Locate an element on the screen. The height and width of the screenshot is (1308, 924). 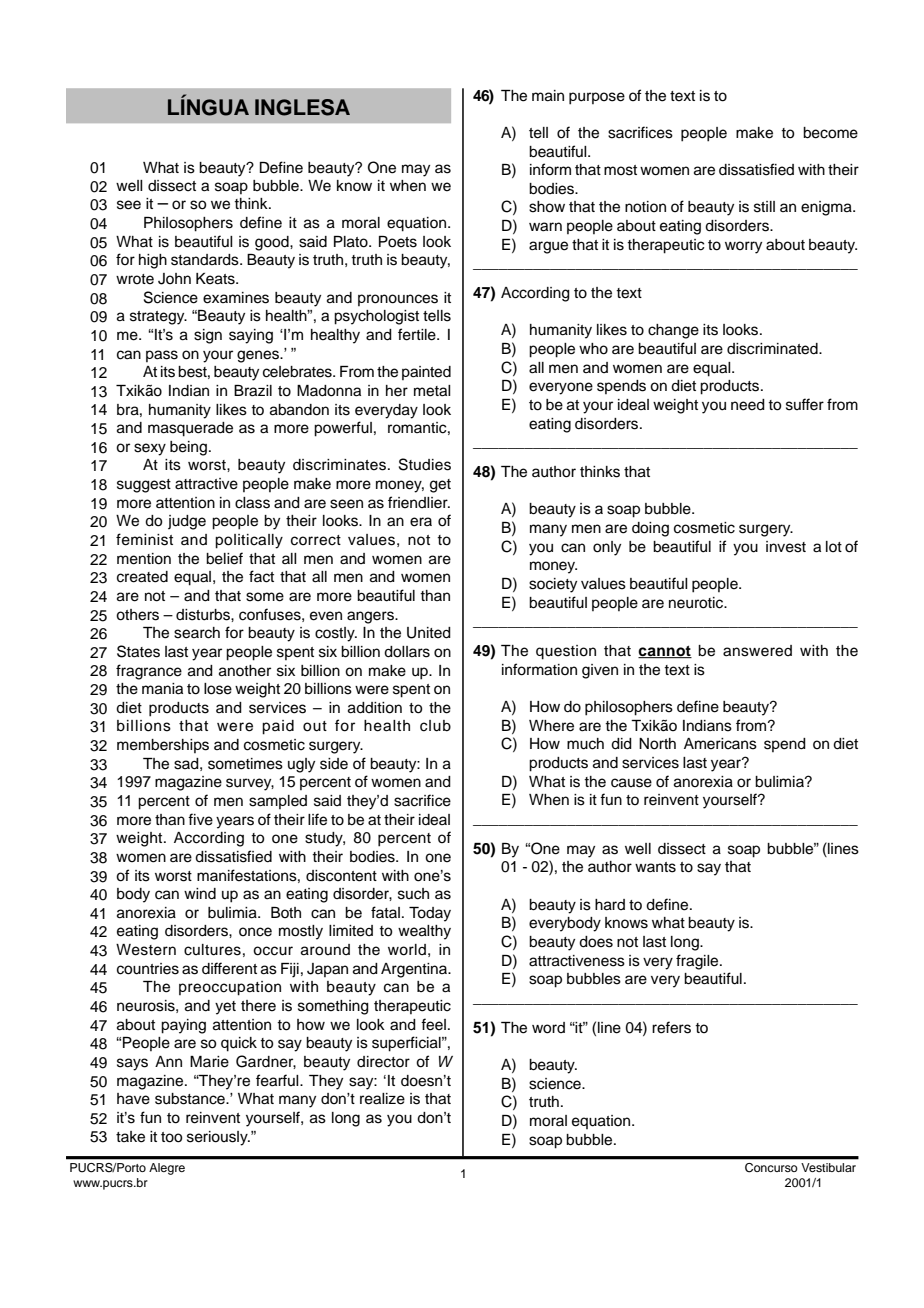
metal is located at coordinates (432, 391).
